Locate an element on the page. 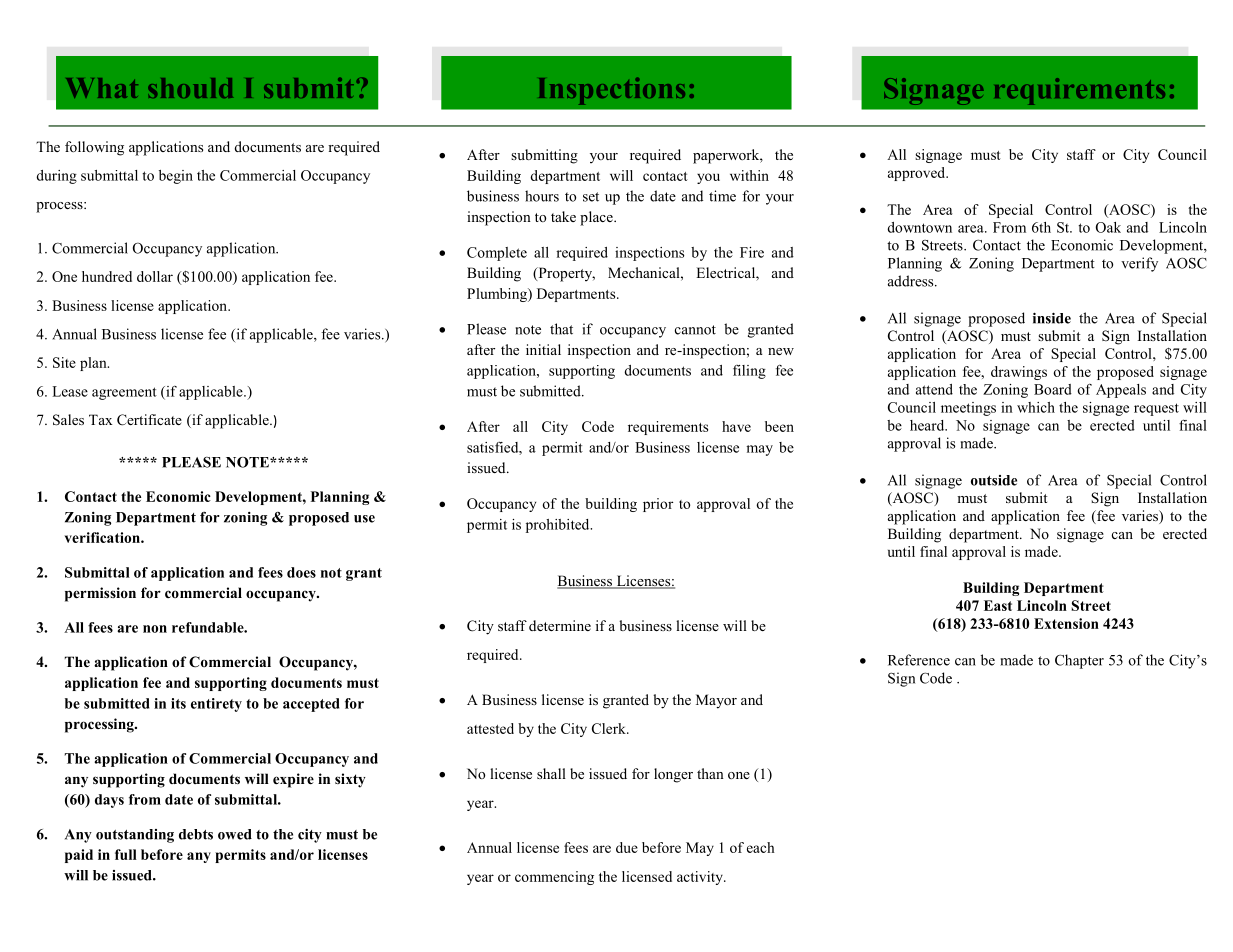 The image size is (1233, 952). verification is located at coordinates (103, 537).
